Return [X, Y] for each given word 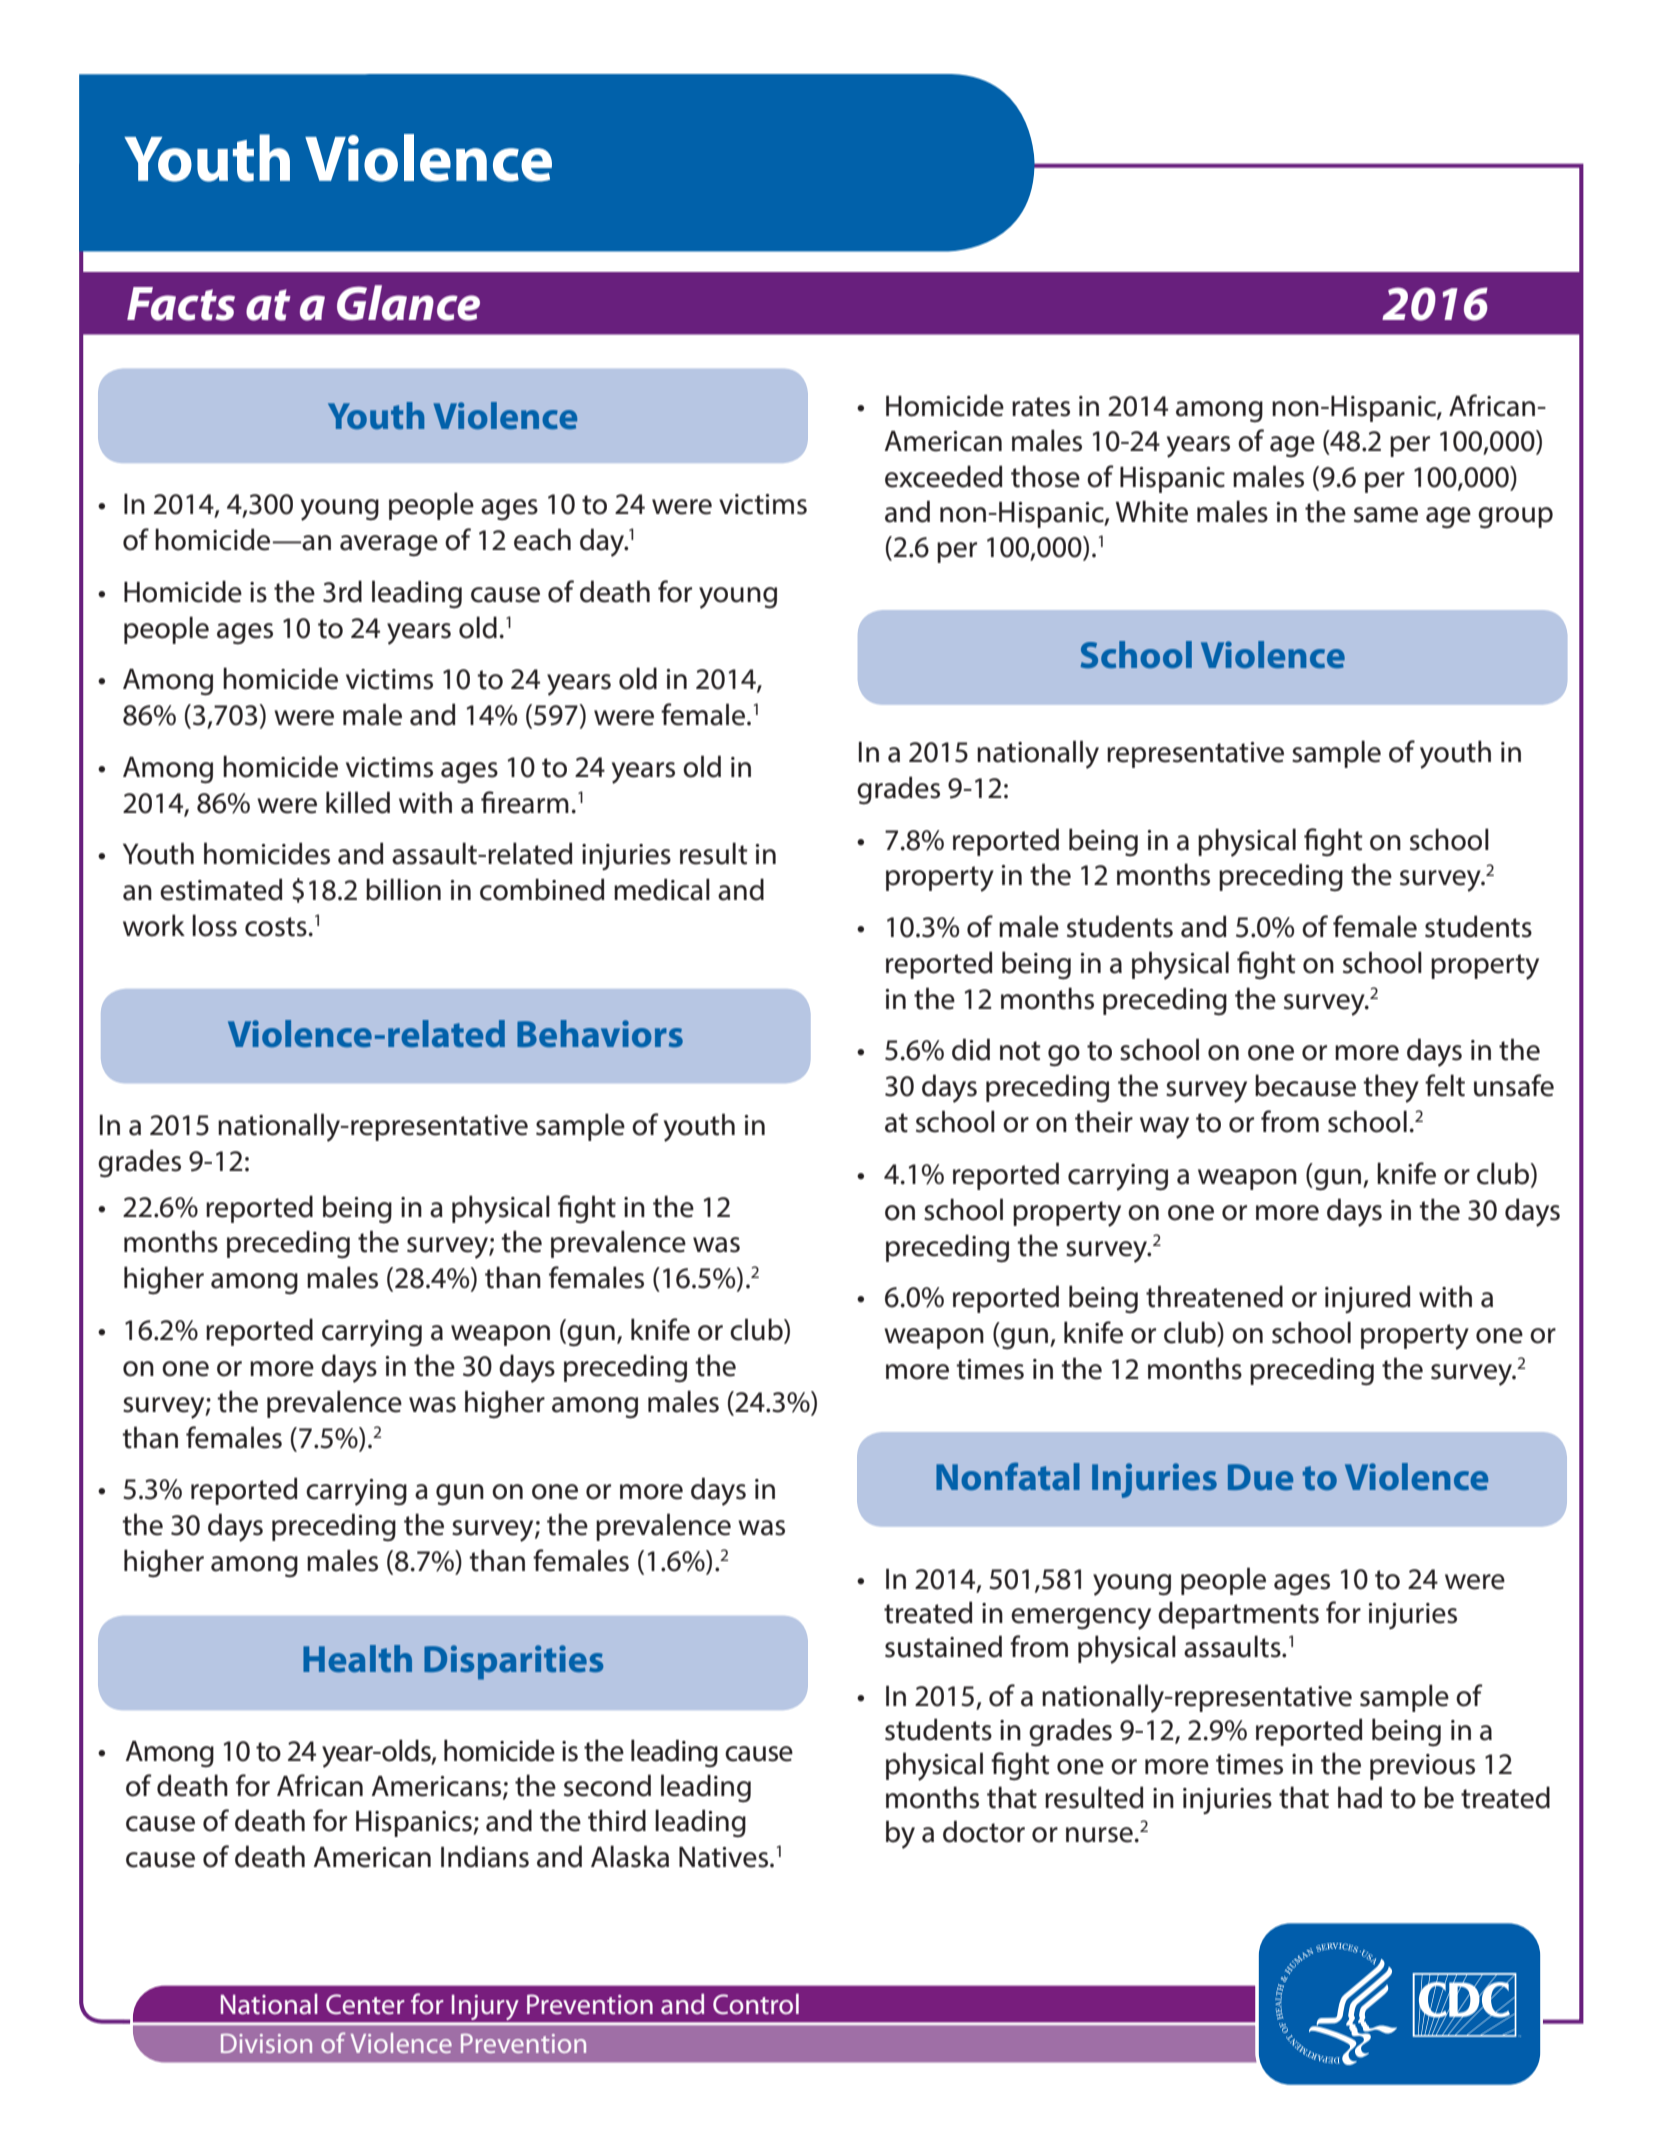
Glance [408, 303]
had [1360, 1797]
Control [756, 2004]
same [1386, 515]
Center [365, 2004]
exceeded [944, 476]
